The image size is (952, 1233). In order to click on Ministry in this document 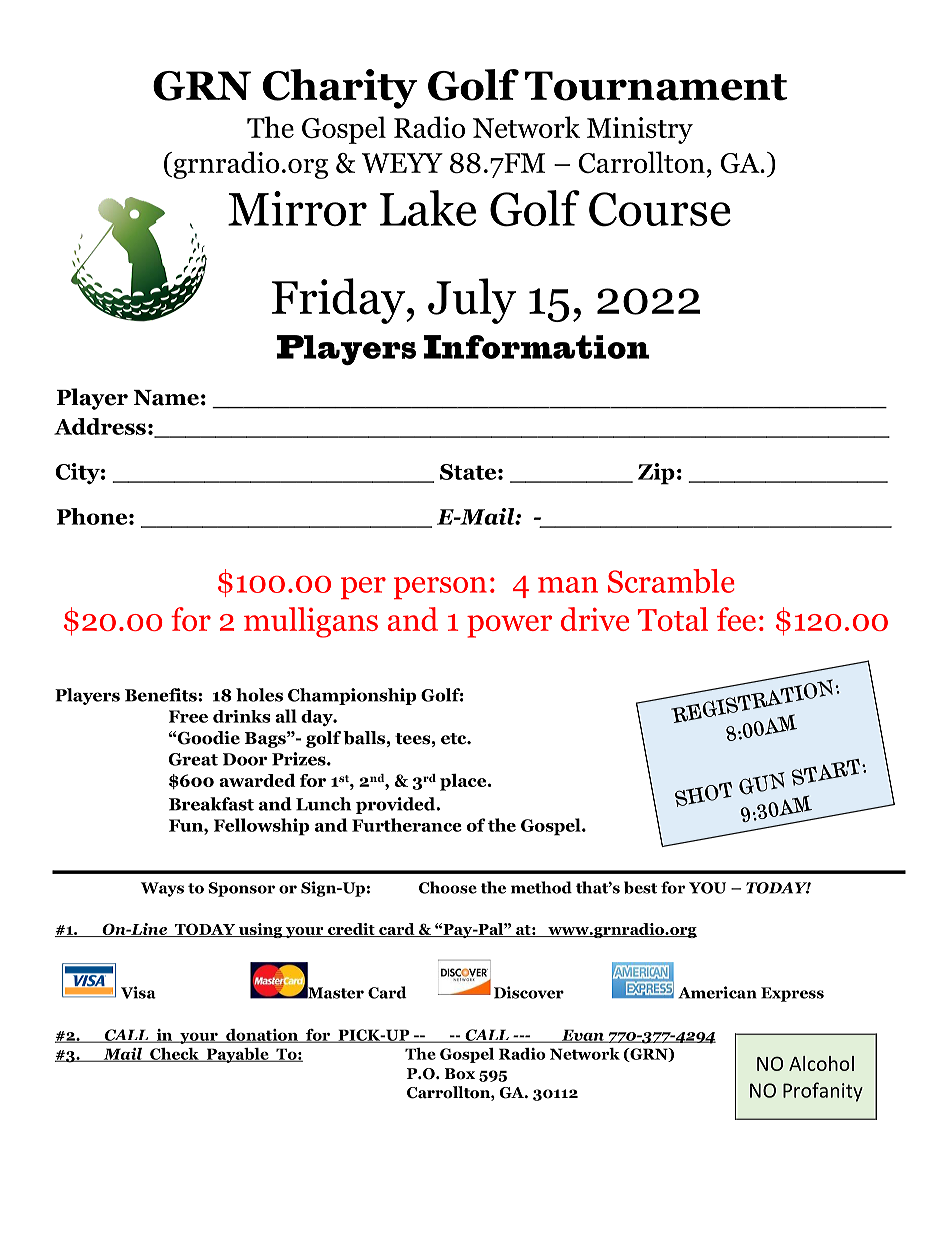, I will do `click(640, 130)`.
